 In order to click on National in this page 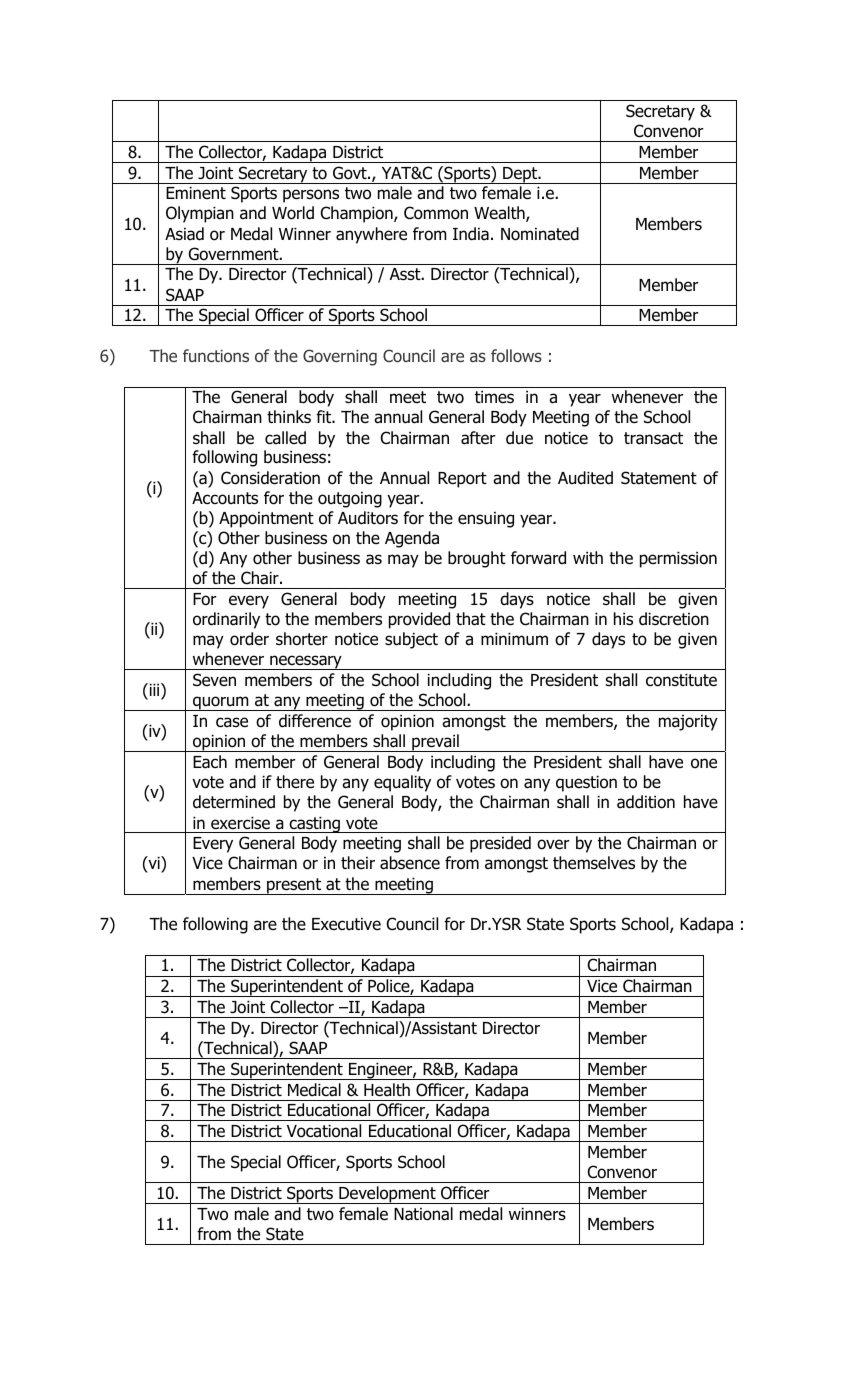, I will do `click(423, 1214)`.
